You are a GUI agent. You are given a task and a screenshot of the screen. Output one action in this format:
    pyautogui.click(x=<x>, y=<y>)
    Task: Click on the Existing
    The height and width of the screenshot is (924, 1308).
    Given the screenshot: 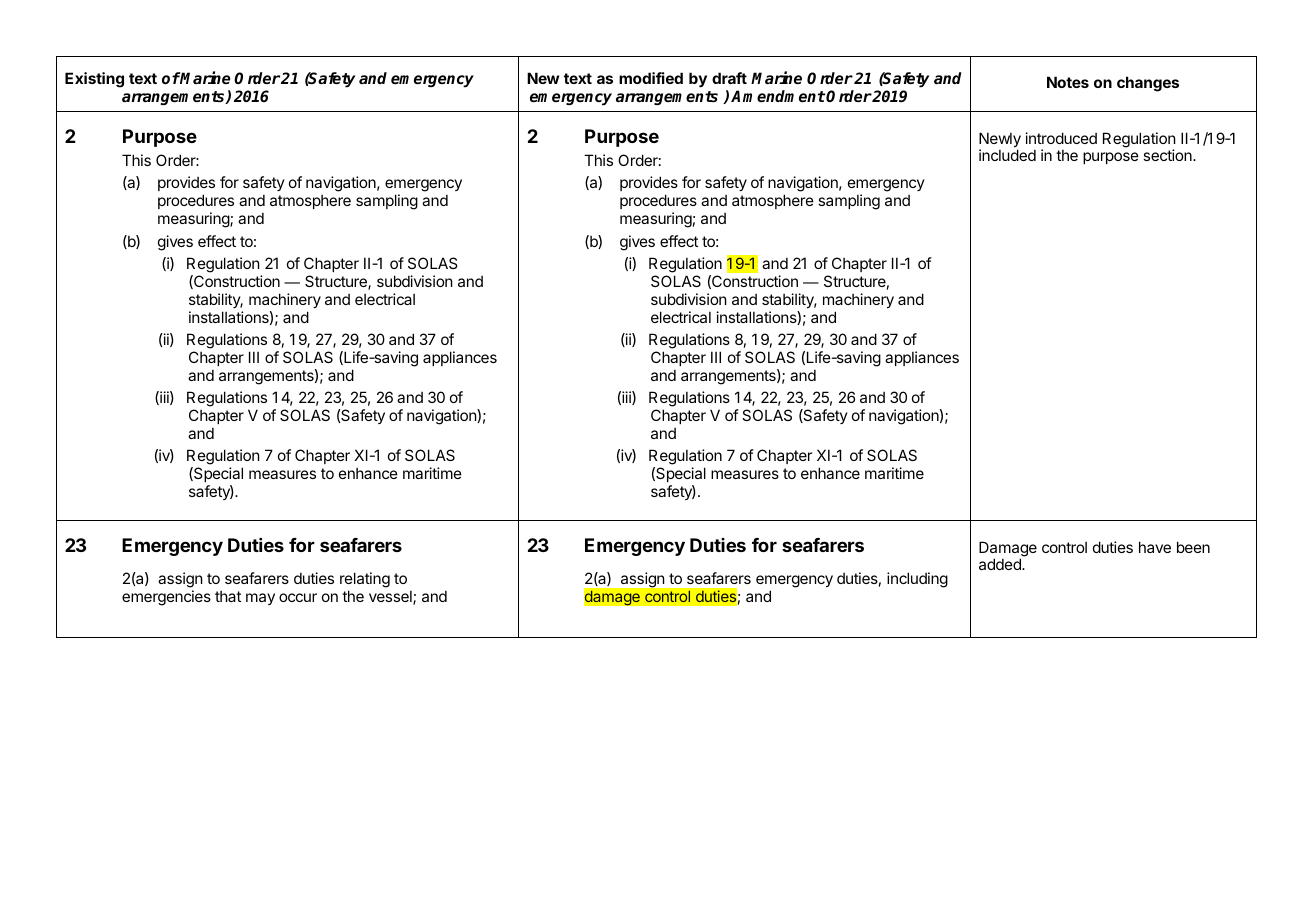 What is the action you would take?
    pyautogui.click(x=94, y=80)
